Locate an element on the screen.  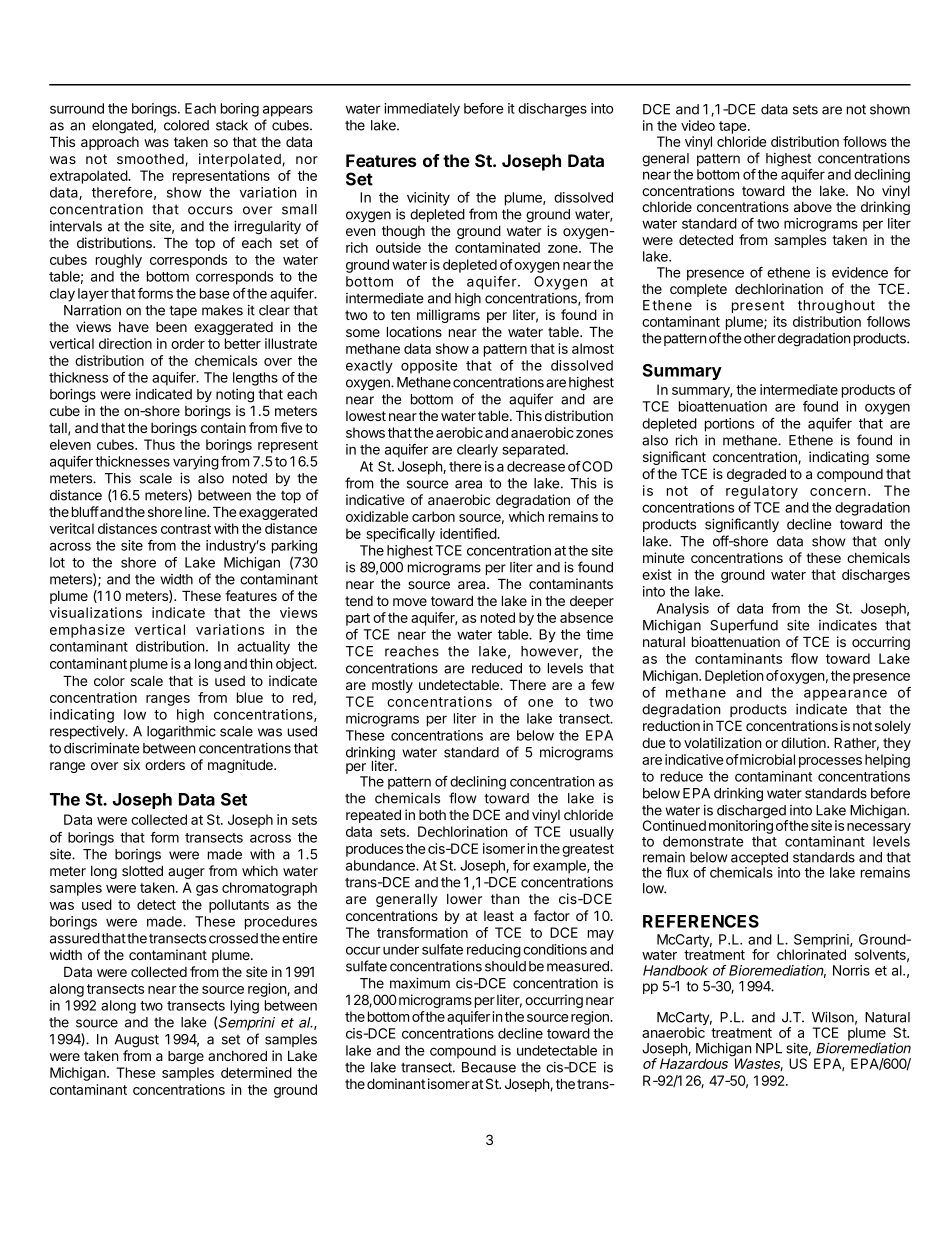
barge is located at coordinates (186, 1057).
